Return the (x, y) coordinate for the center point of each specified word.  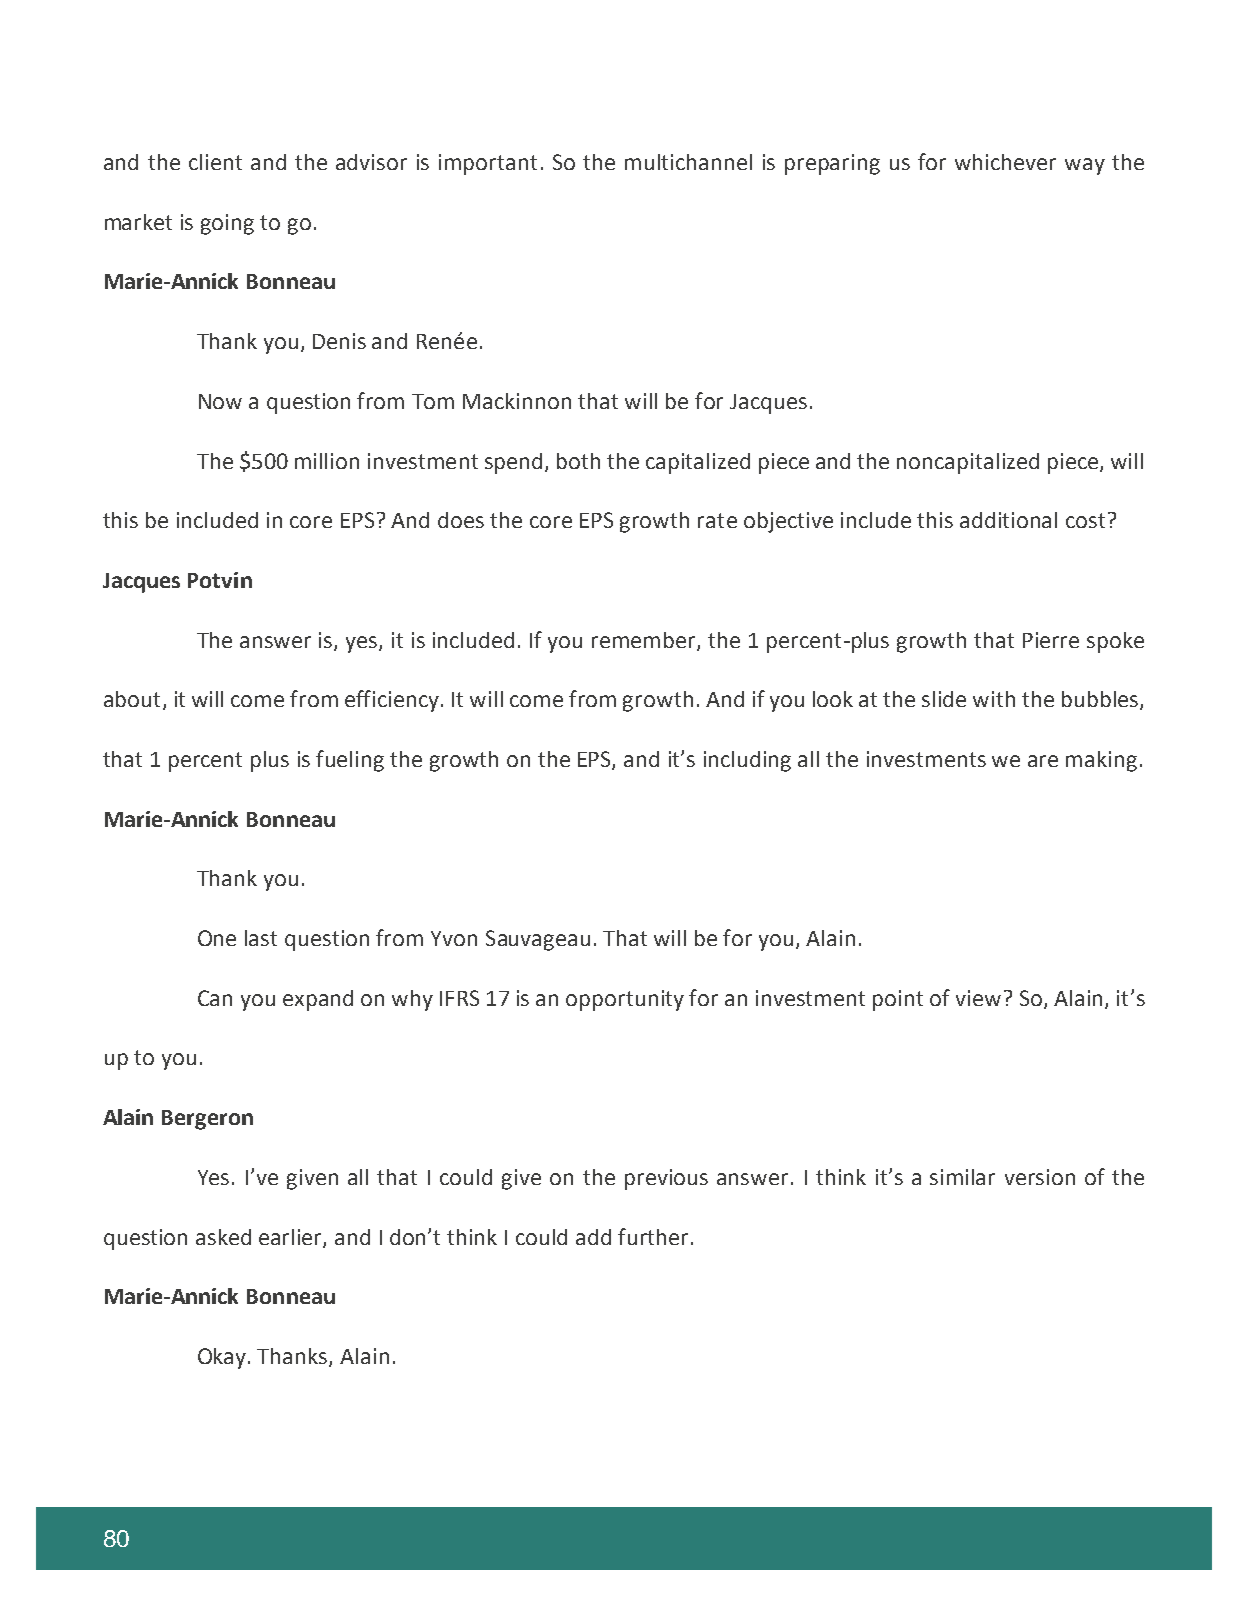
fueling (350, 761)
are (1043, 761)
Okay (223, 1358)
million (327, 461)
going (227, 224)
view (978, 998)
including (747, 761)
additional (1008, 520)
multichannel (688, 162)
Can (215, 998)
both (578, 461)
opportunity (625, 1000)
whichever (1005, 162)
